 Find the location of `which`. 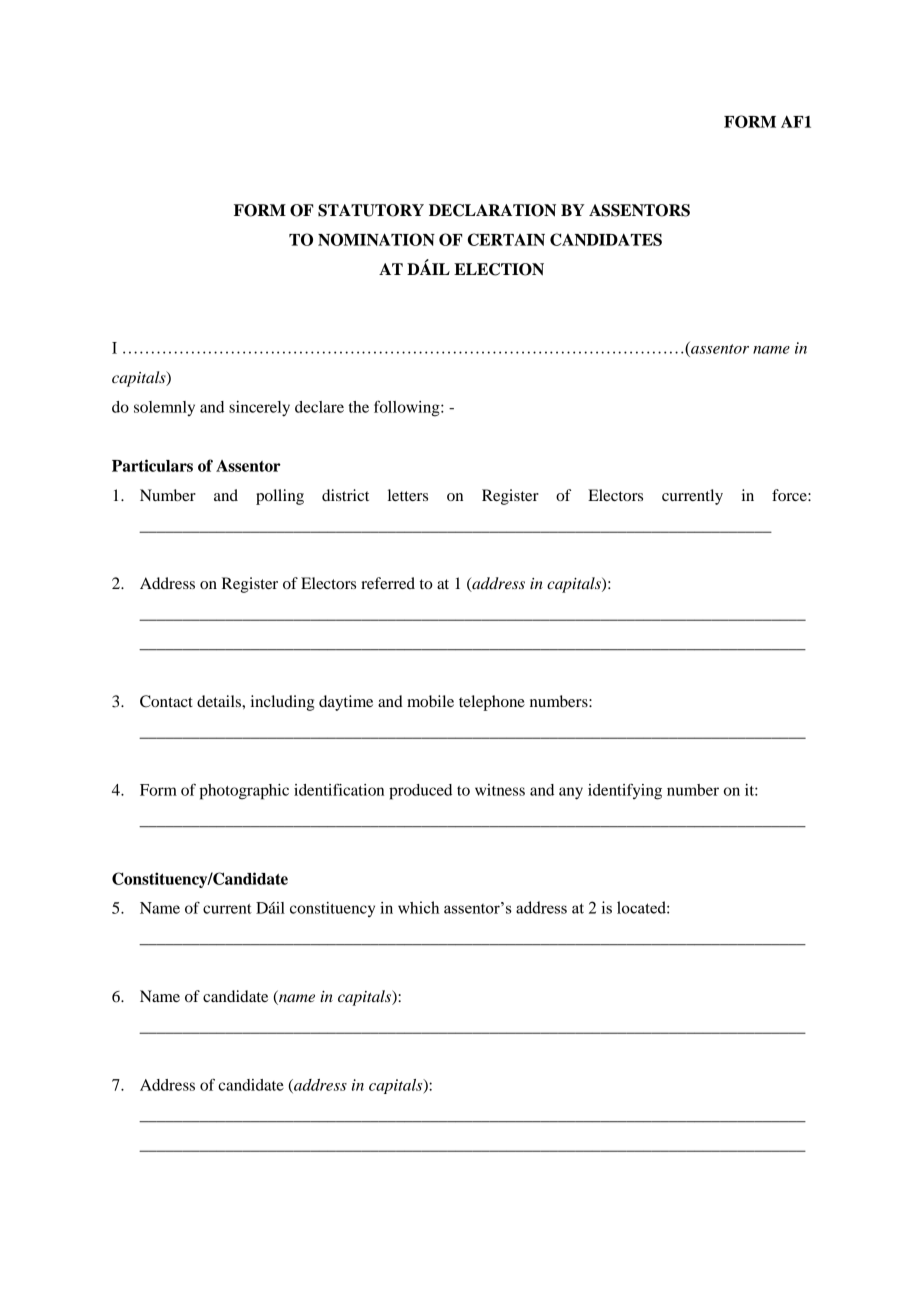

which is located at coordinates (418, 907).
